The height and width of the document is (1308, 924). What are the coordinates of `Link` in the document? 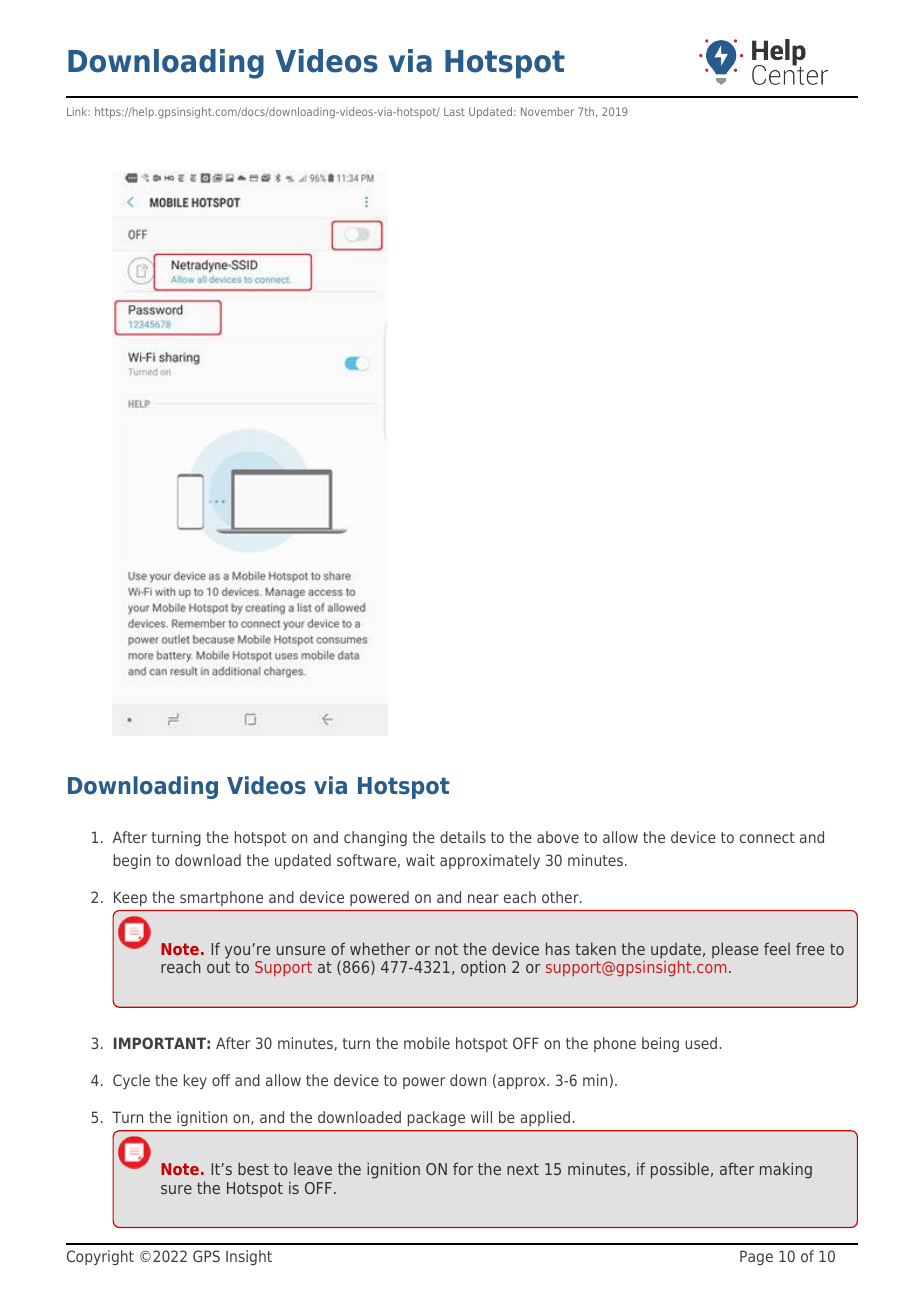 It's located at (78, 111).
